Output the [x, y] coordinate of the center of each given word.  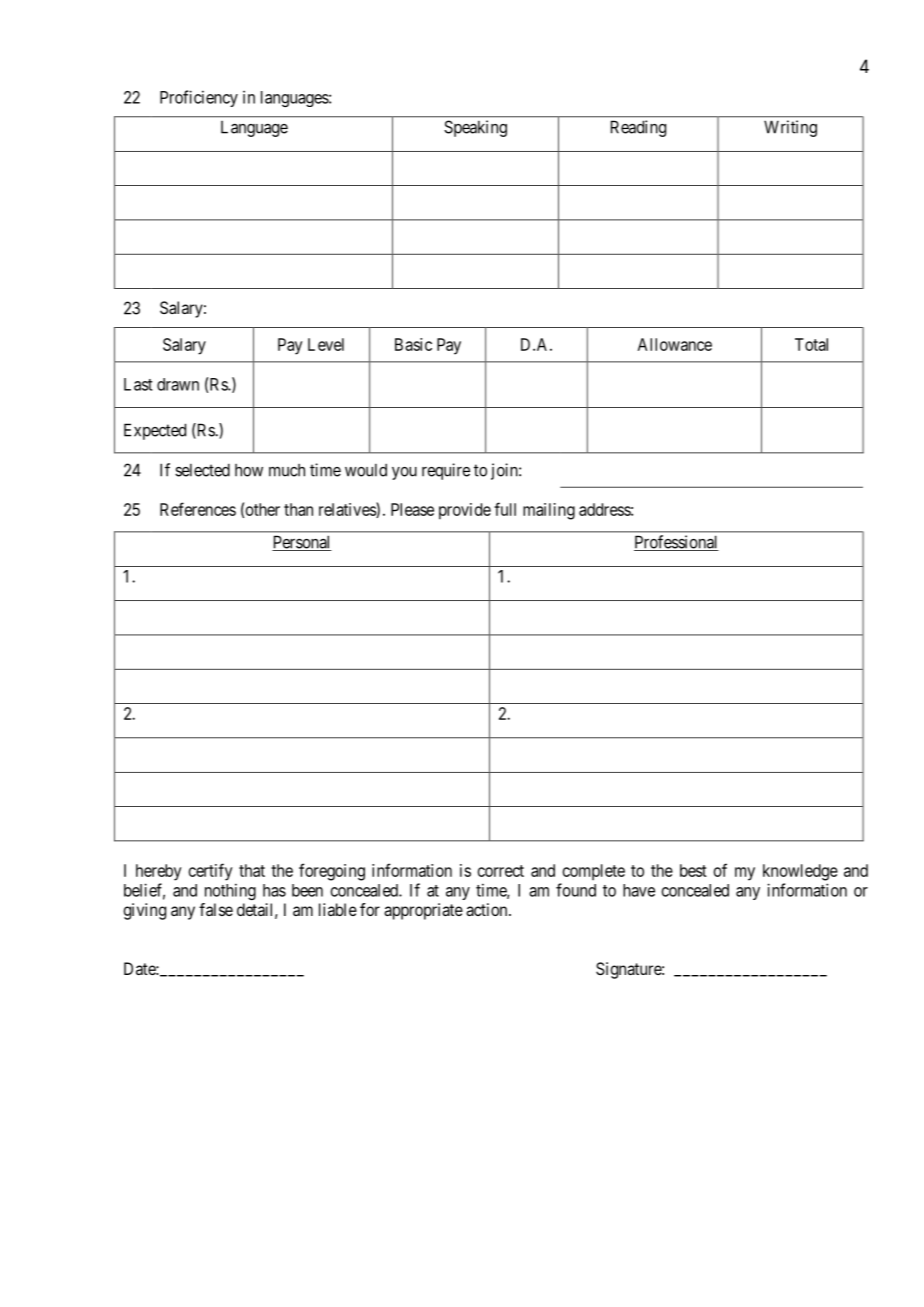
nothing [230, 891]
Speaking [475, 128]
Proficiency [199, 98]
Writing [790, 128]
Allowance [675, 344]
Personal [302, 543]
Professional [676, 543]
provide [465, 511]
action [488, 909]
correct [501, 871]
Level [326, 344]
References [198, 509]
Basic [413, 344]
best [693, 870]
